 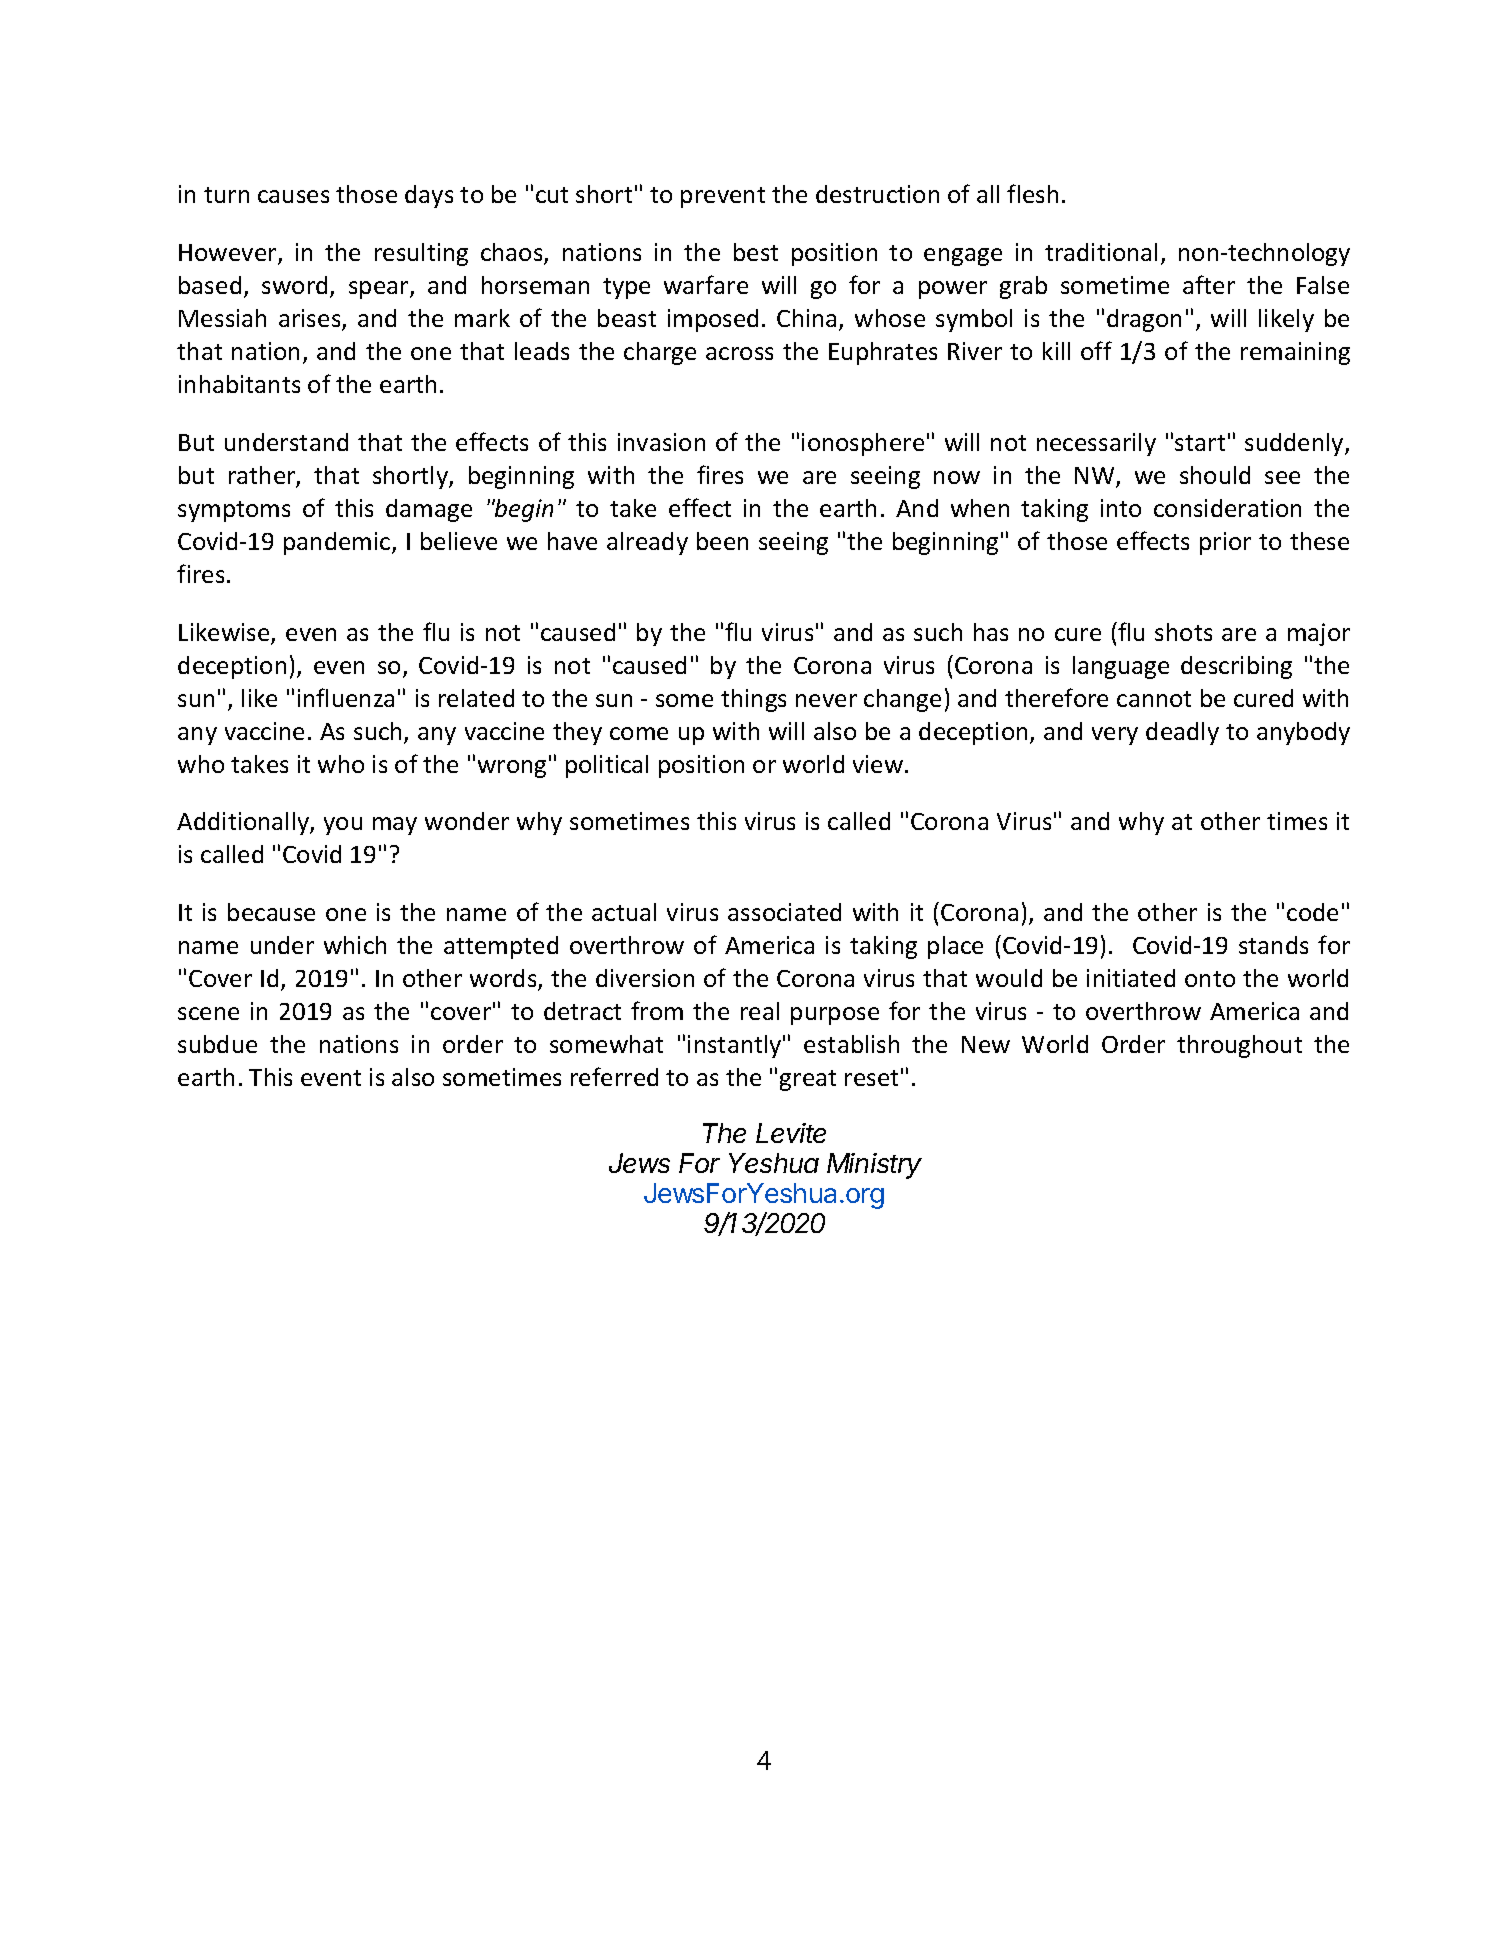 I want to click on ionosphere, so click(x=863, y=444).
